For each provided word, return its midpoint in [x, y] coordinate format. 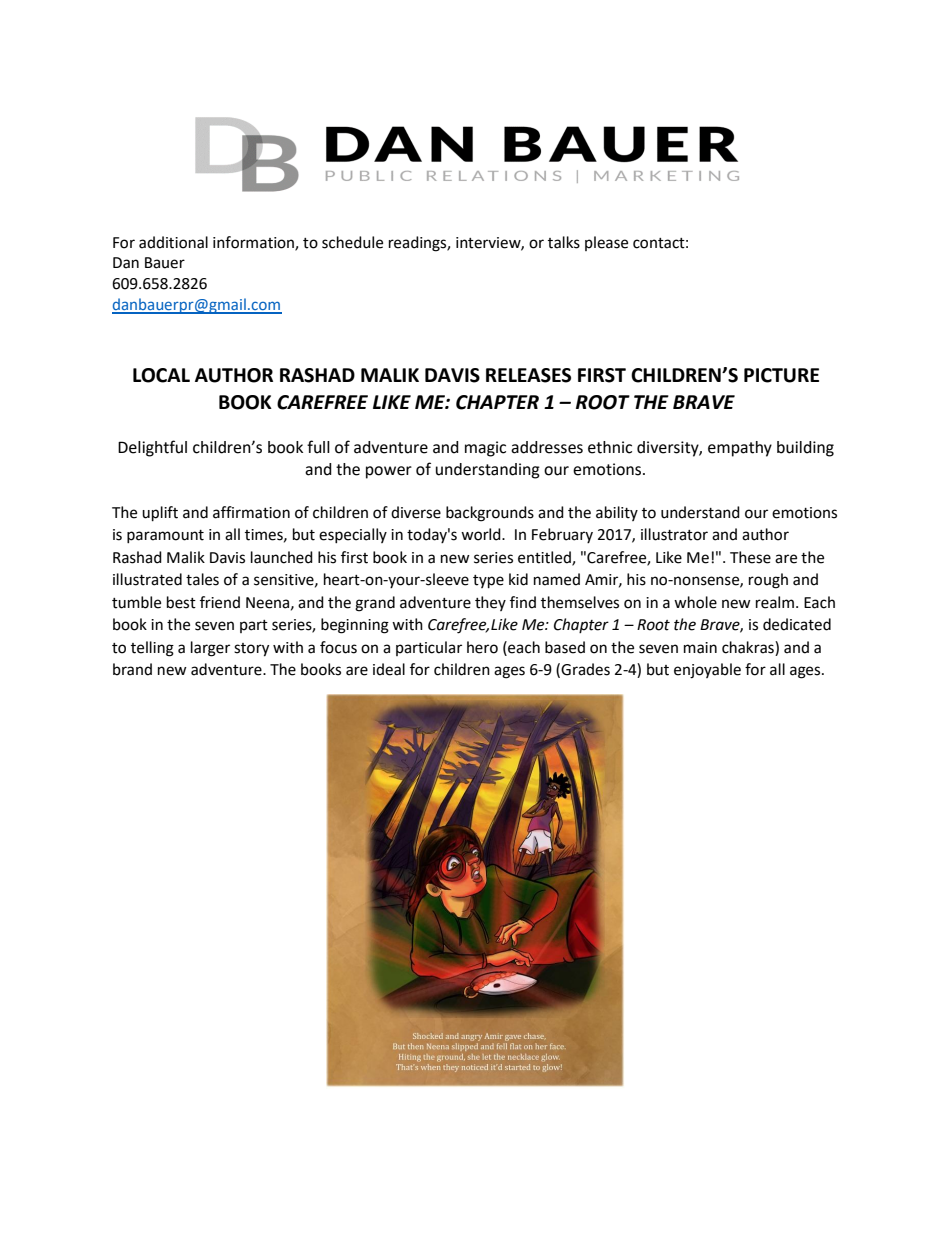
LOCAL [161, 375]
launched [282, 557]
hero [482, 647]
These [750, 557]
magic [485, 449]
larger [210, 649]
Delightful [152, 448]
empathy [740, 449]
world [482, 534]
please [606, 243]
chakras [749, 648]
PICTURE [781, 375]
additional [173, 242]
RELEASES [528, 375]
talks [564, 242]
